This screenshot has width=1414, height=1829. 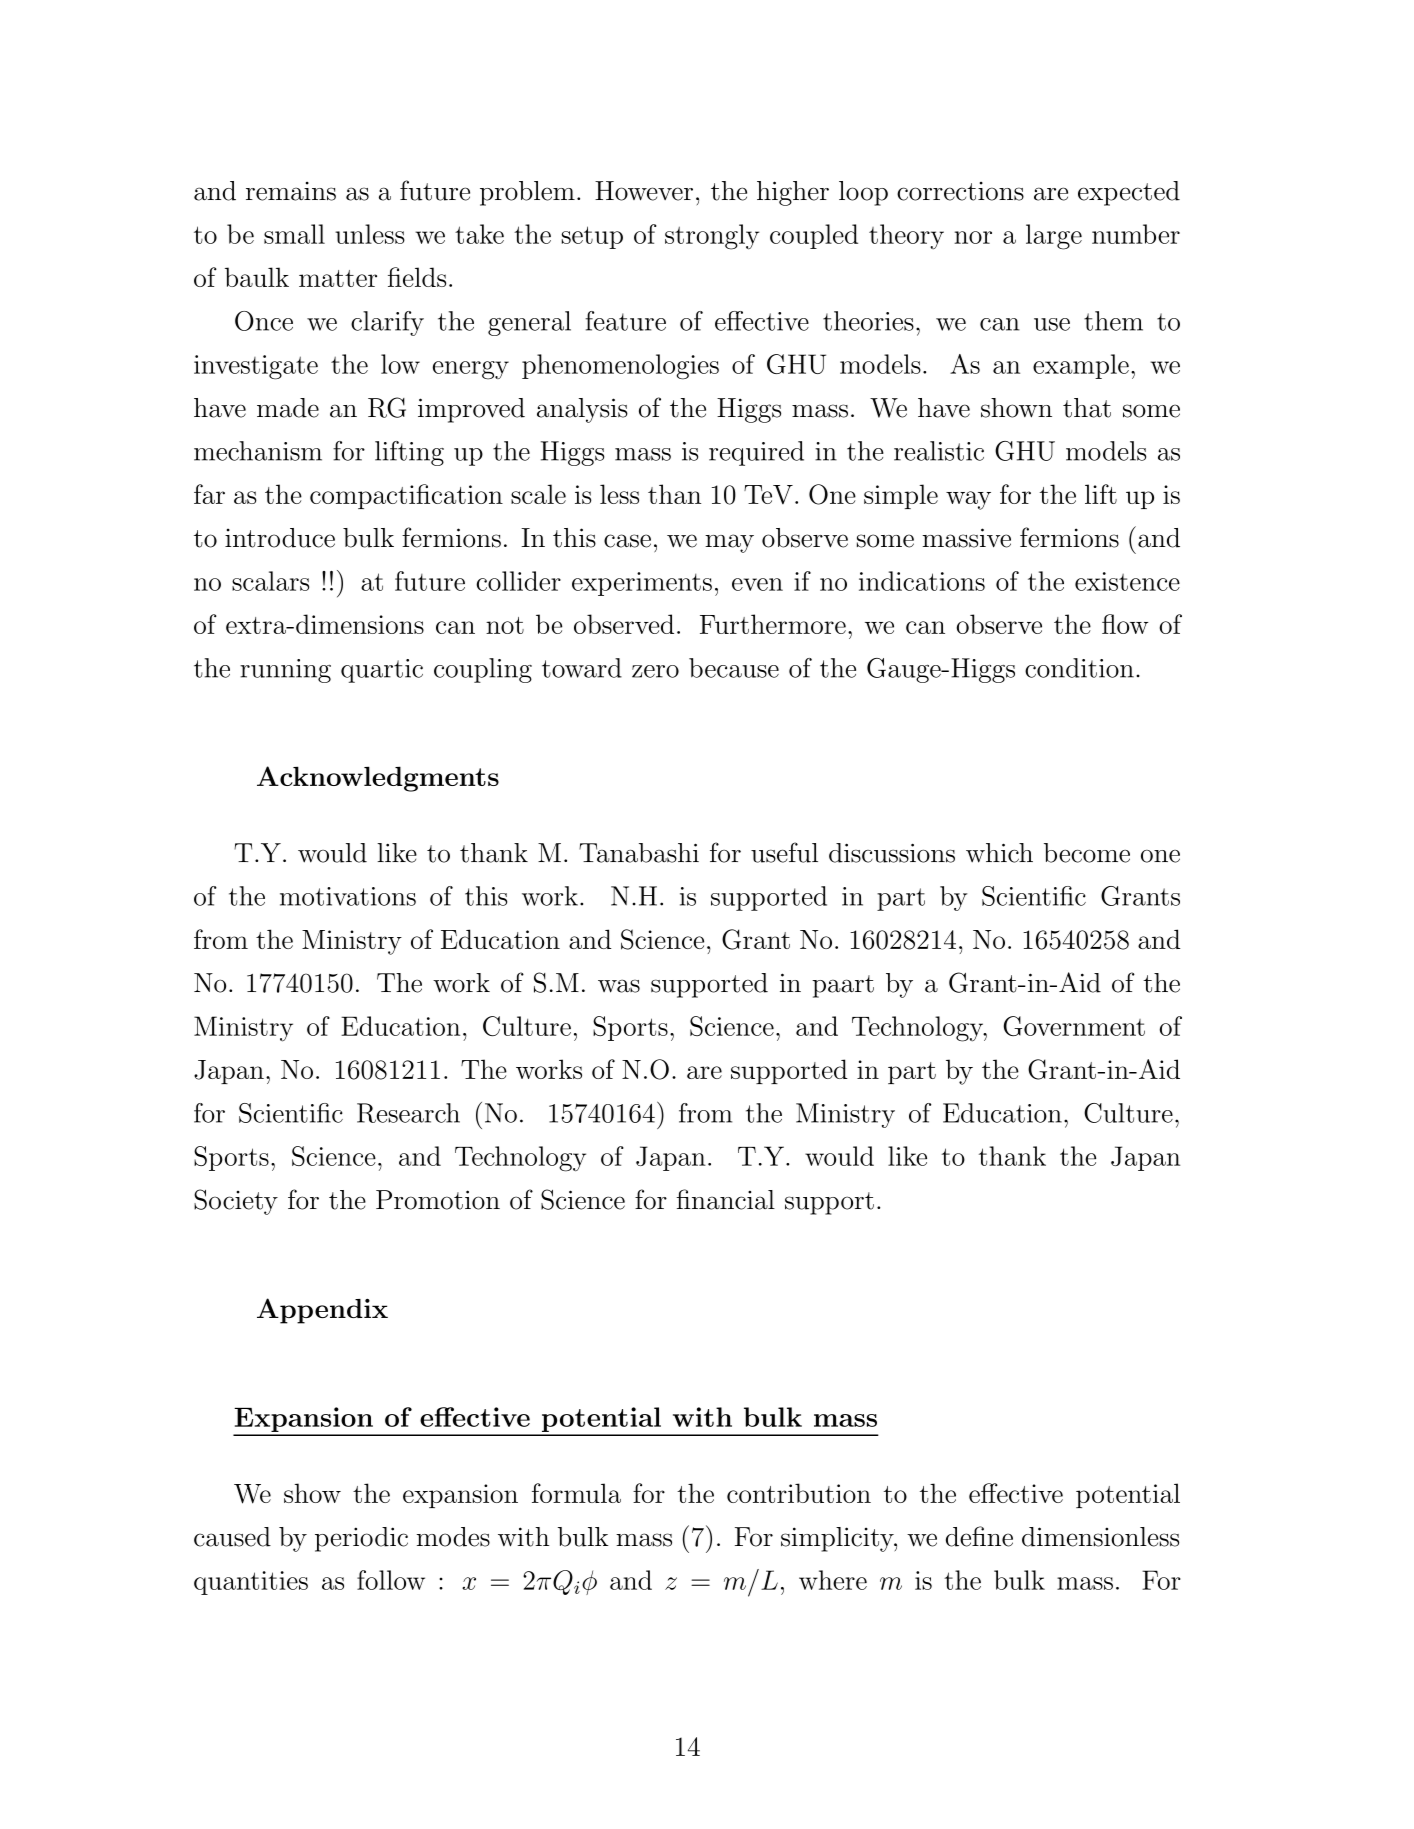 I want to click on large, so click(x=1054, y=237).
